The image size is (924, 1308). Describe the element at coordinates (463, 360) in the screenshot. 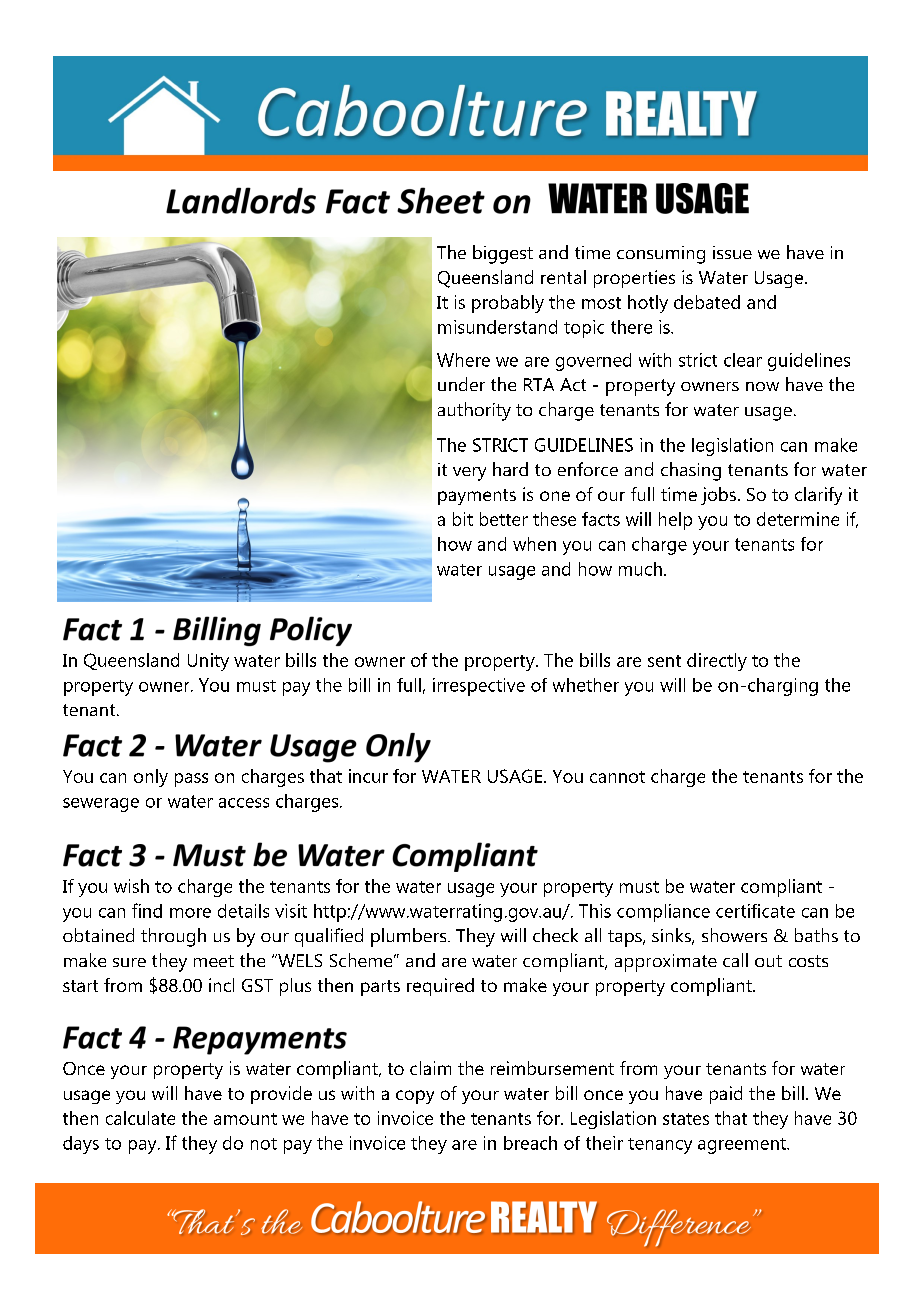

I see `Where` at that location.
